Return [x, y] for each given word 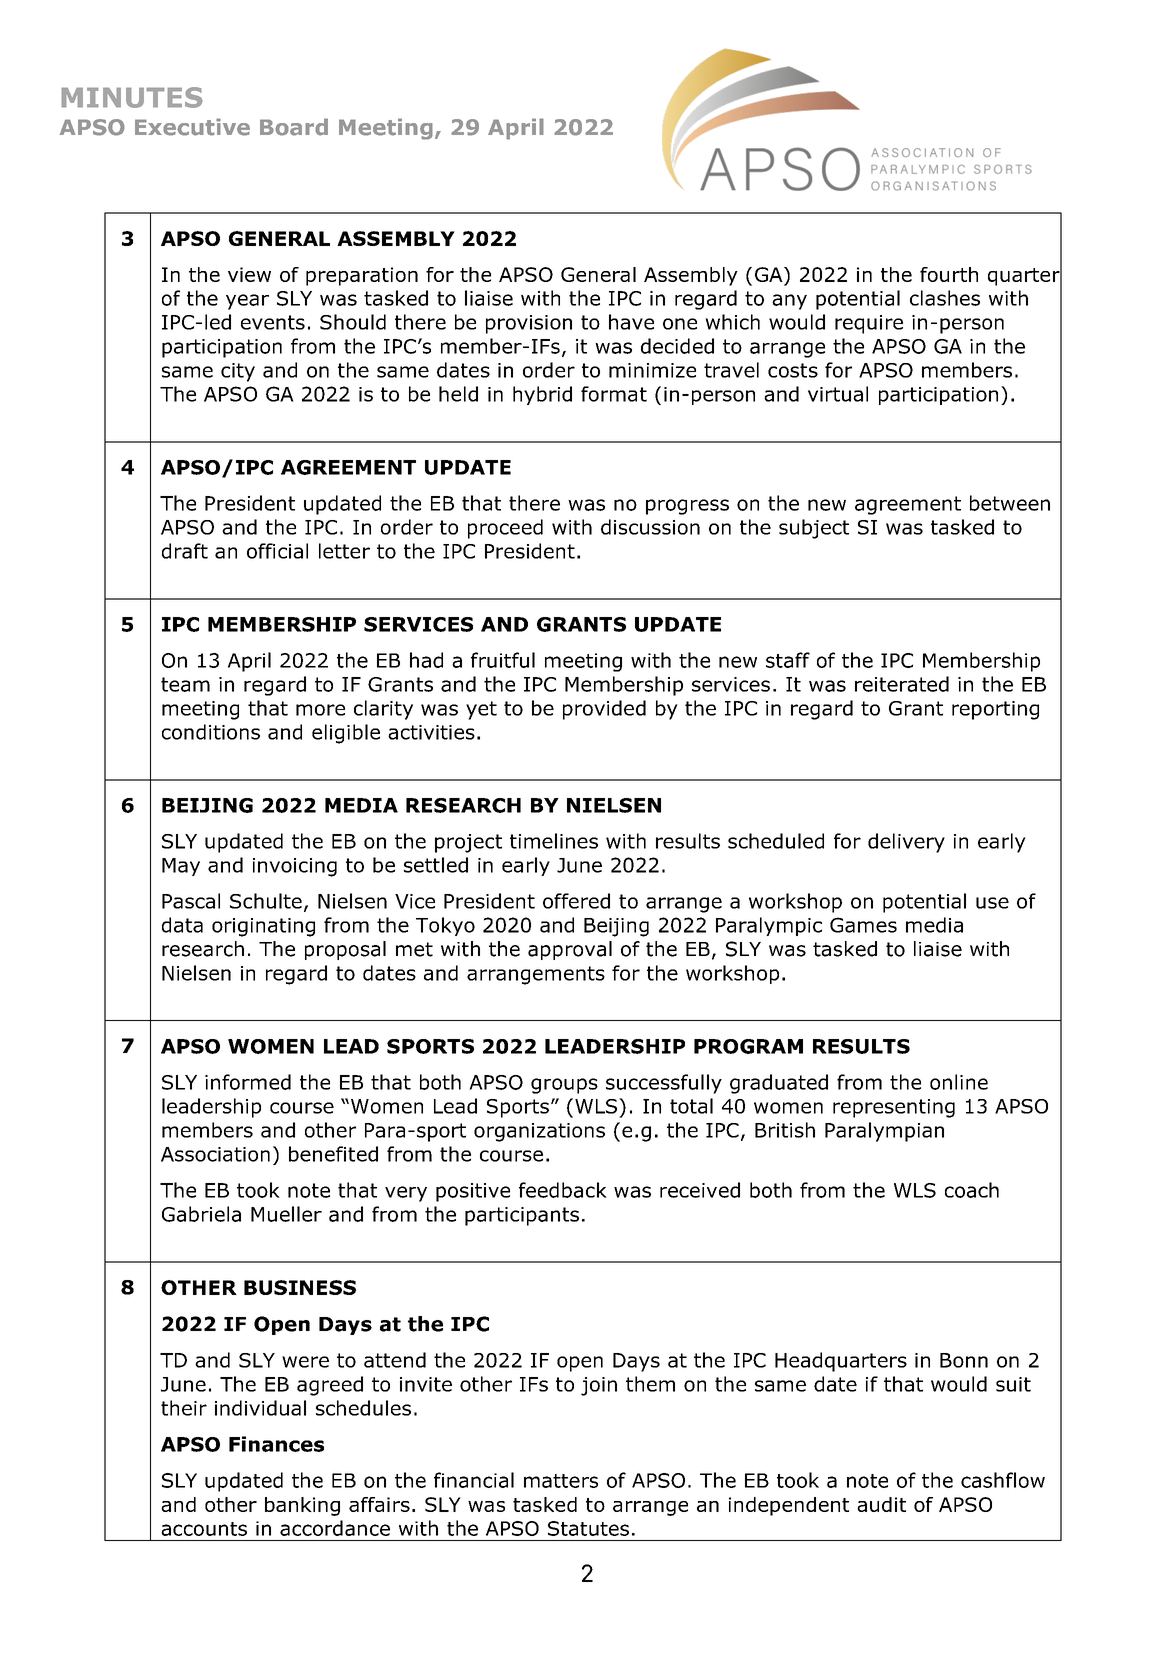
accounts [204, 1529]
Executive [192, 127]
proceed [505, 529]
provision [529, 324]
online [959, 1082]
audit [881, 1504]
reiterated [902, 684]
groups [564, 1086]
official [277, 551]
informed [248, 1082]
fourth [949, 274]
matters [561, 1481]
